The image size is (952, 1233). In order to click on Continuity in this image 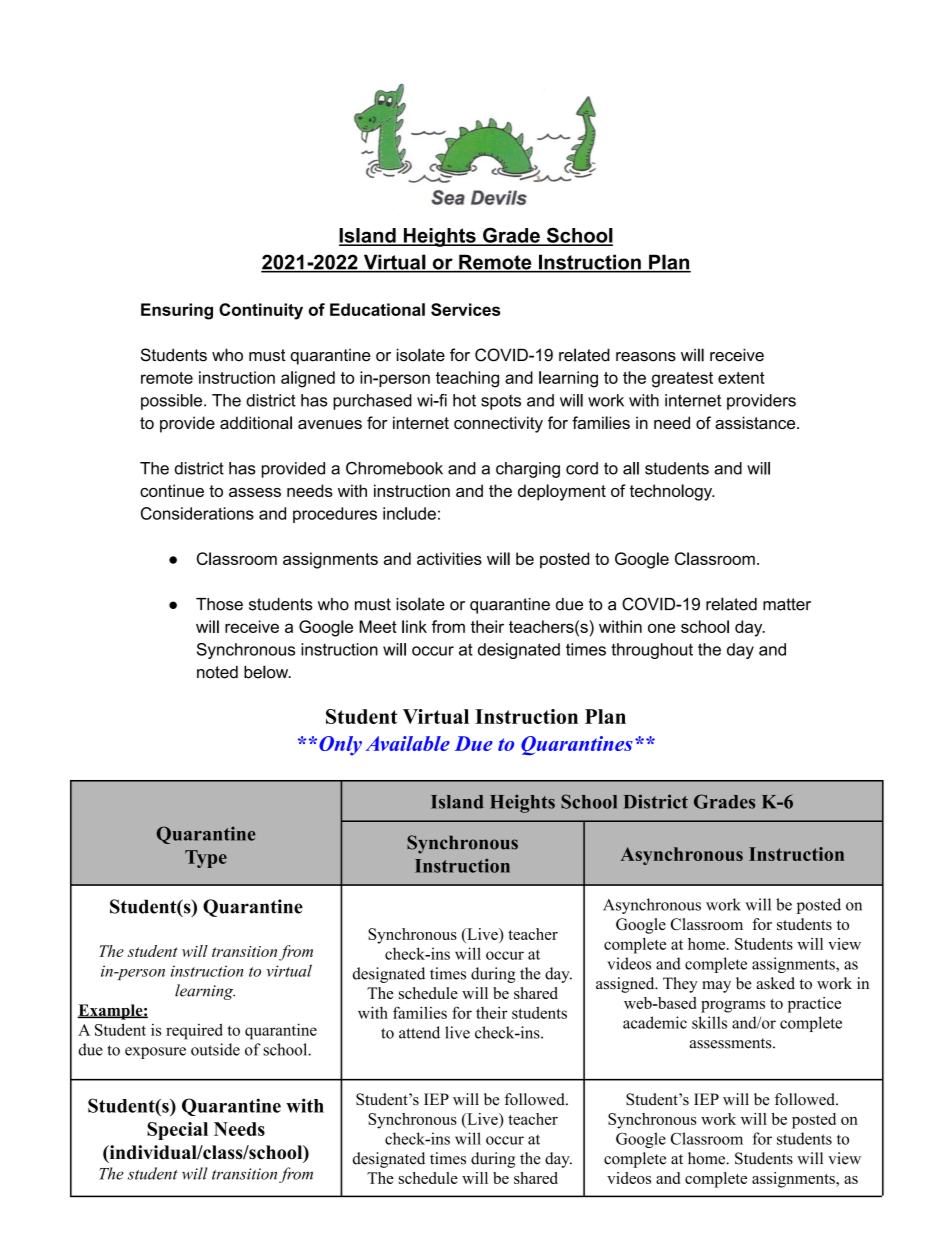, I will do `click(261, 311)`.
